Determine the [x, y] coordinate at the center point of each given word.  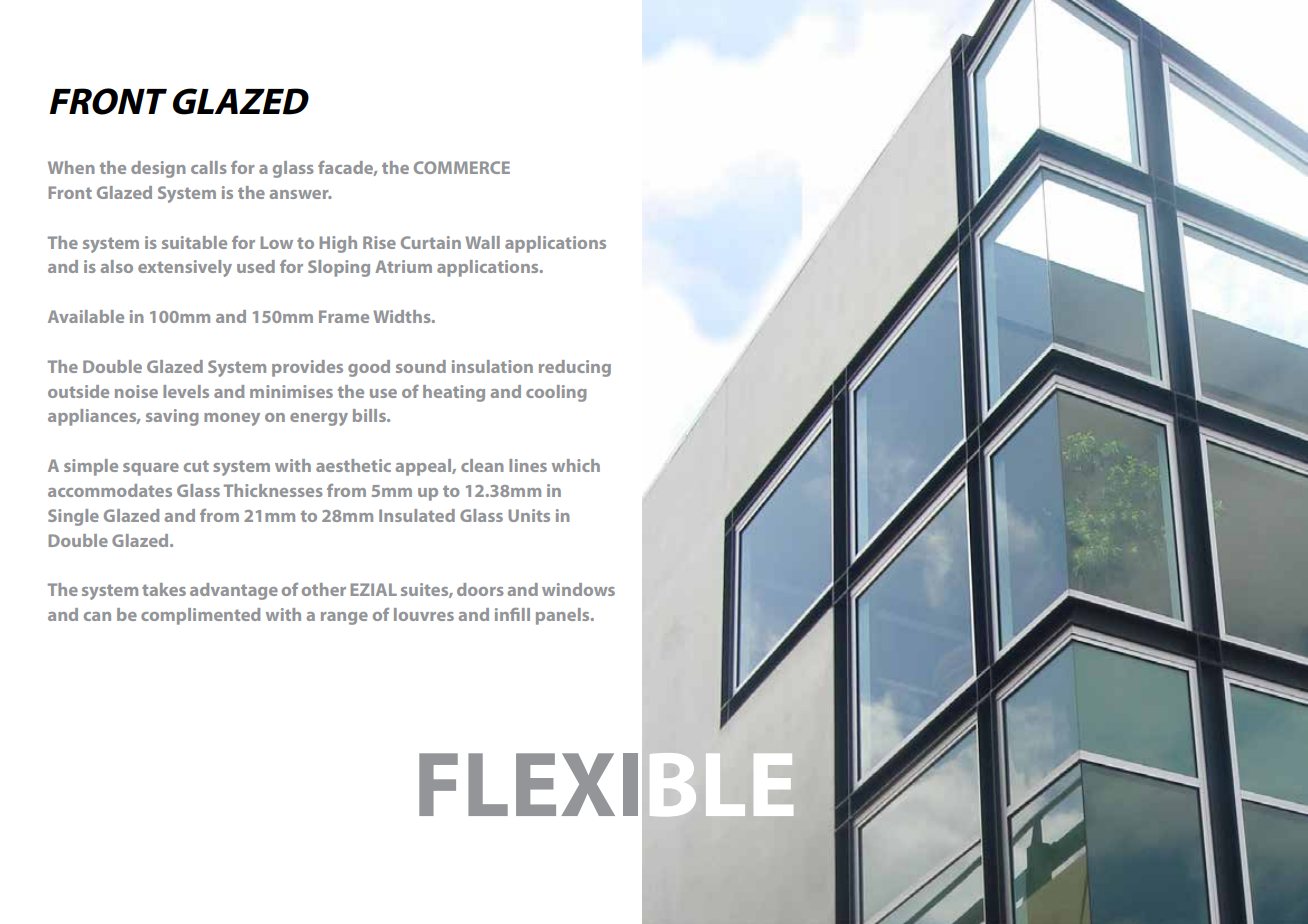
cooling [556, 393]
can [97, 616]
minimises [291, 391]
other [324, 589]
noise [136, 391]
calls [209, 167]
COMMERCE [462, 167]
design [158, 169]
